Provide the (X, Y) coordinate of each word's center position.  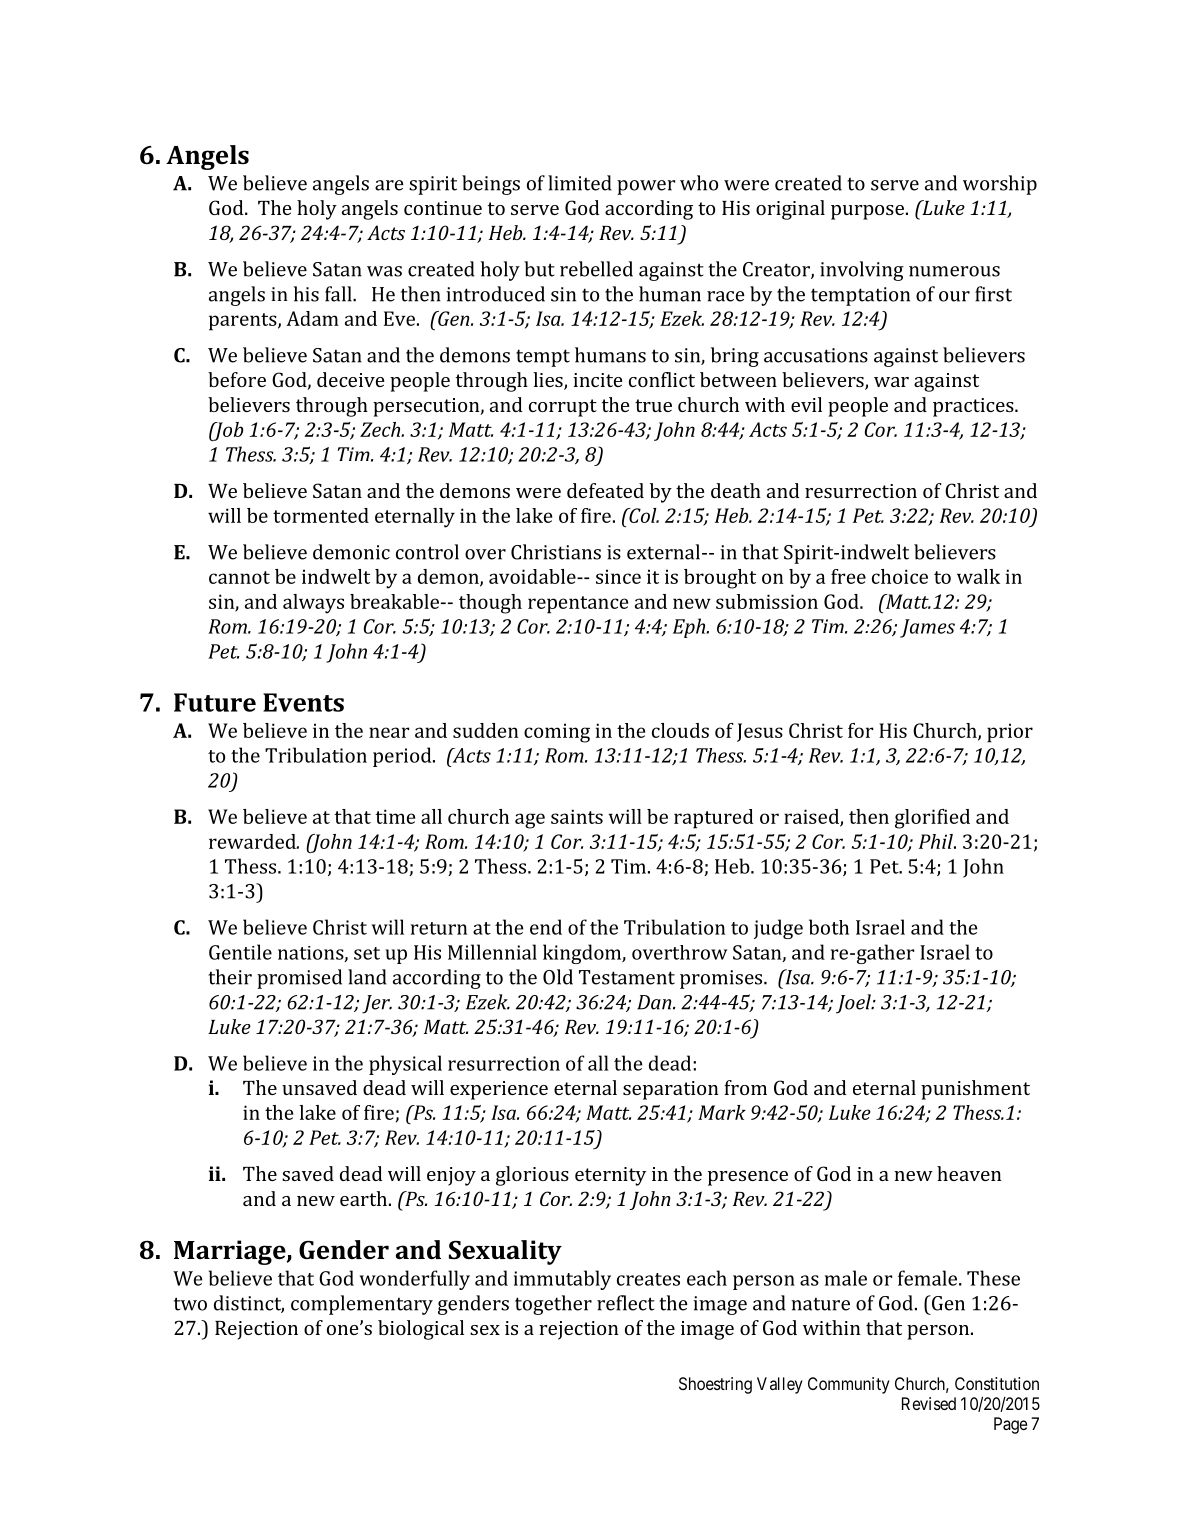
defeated (605, 490)
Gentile (240, 952)
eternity (610, 1176)
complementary (362, 1305)
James (927, 628)
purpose (869, 212)
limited (580, 183)
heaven (969, 1173)
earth (365, 1198)
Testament (627, 977)
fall (339, 294)
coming (557, 733)
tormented (321, 515)
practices (974, 407)
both (829, 927)
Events (303, 702)
